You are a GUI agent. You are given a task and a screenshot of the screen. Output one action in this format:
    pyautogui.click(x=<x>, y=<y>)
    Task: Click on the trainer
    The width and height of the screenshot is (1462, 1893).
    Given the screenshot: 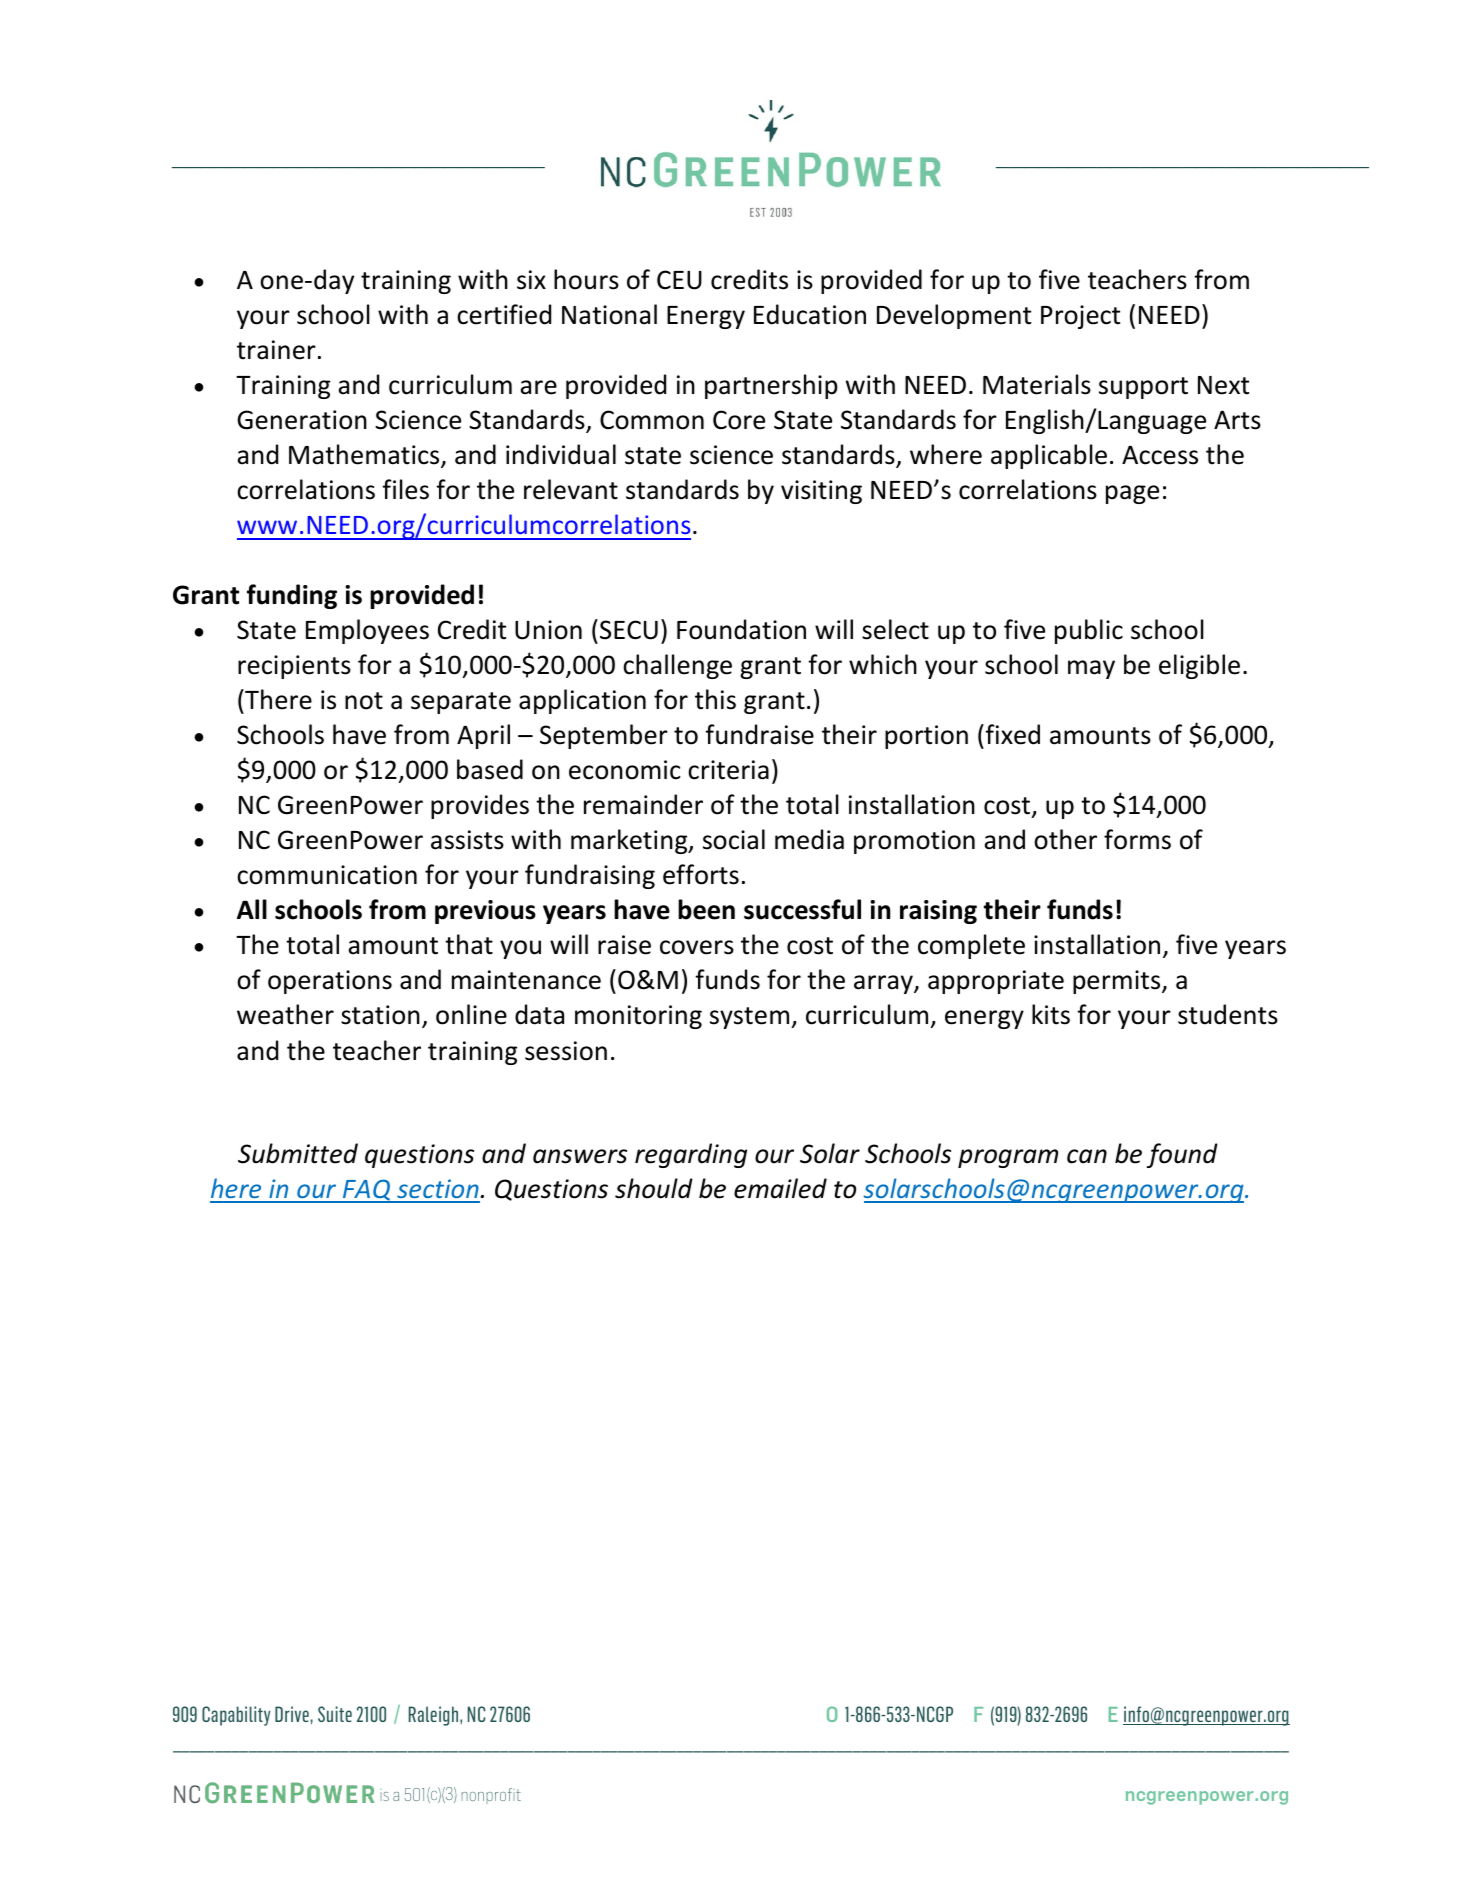 What is the action you would take?
    pyautogui.click(x=276, y=350)
